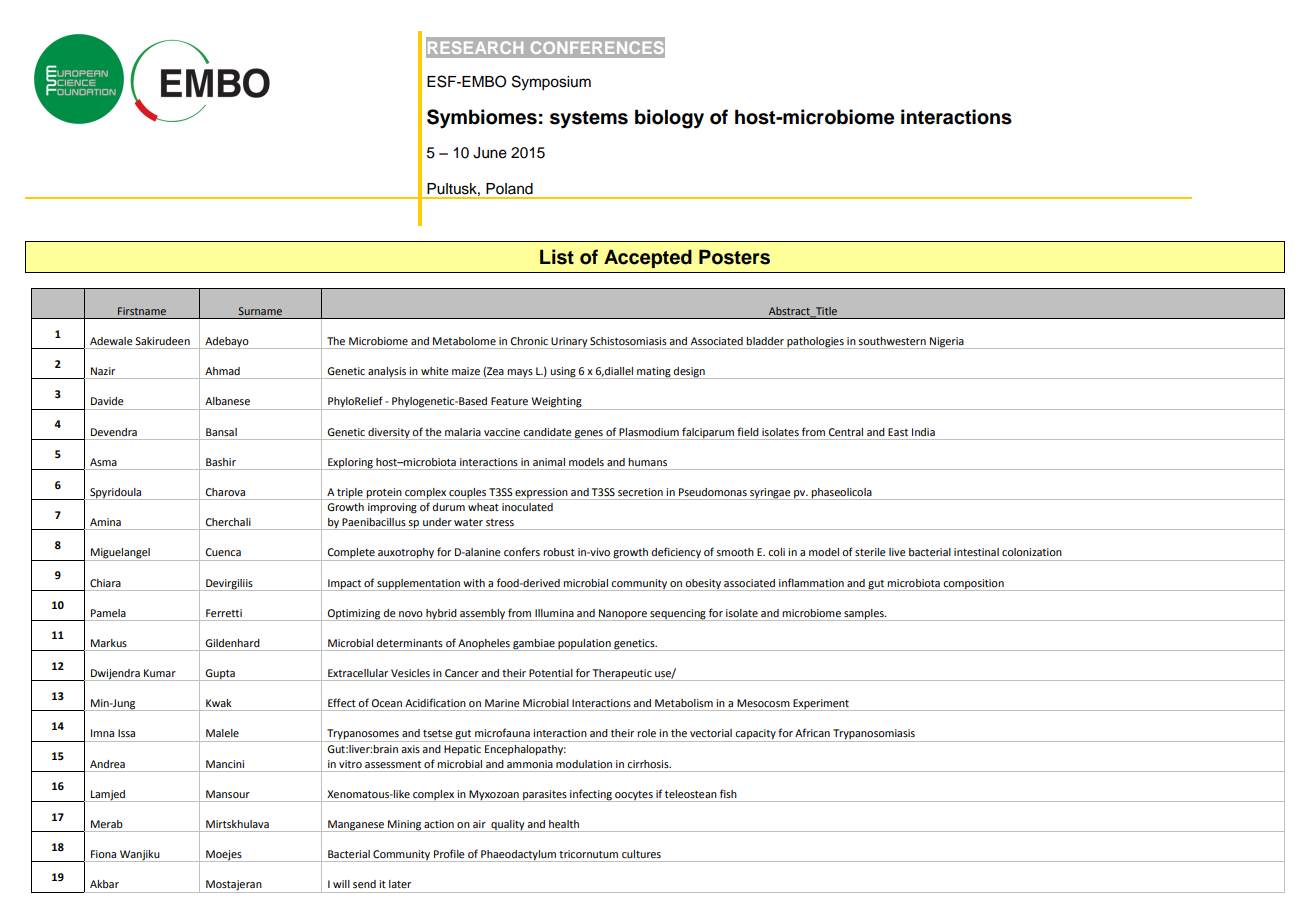 The width and height of the screenshot is (1308, 924). I want to click on expression, so click(542, 494).
